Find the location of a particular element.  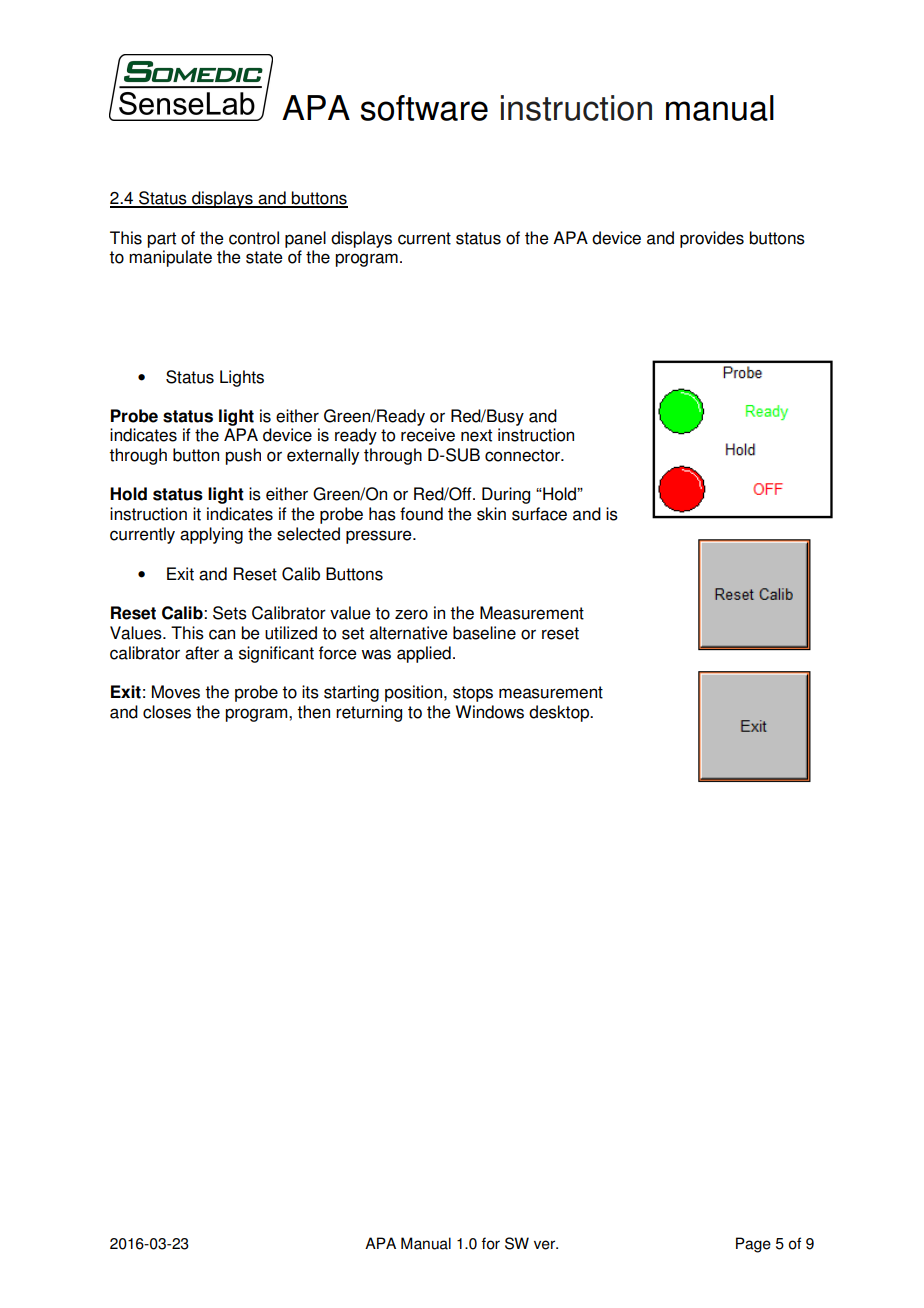

provides is located at coordinates (712, 239).
